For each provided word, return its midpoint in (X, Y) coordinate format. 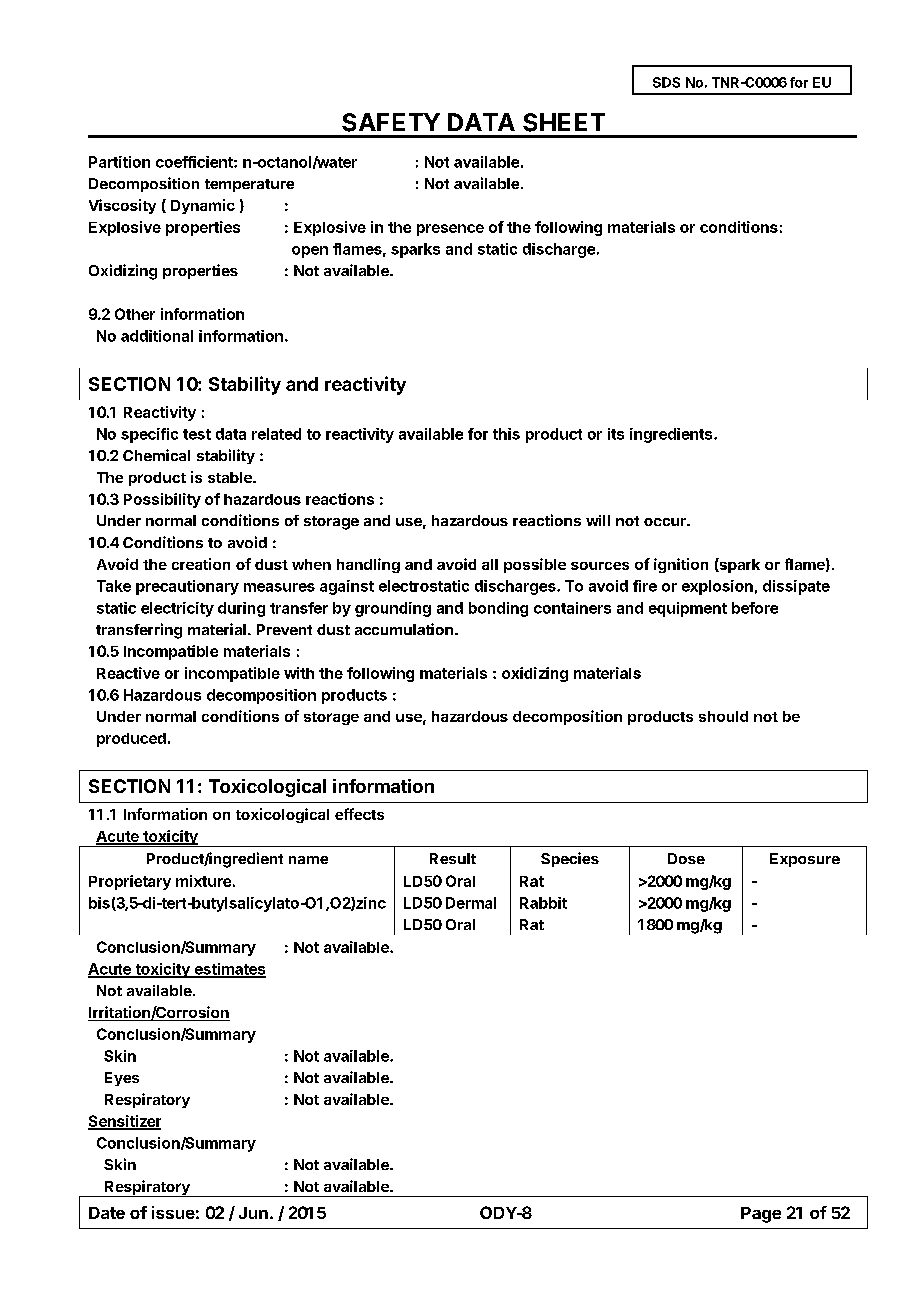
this (506, 434)
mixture (203, 881)
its (616, 434)
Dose (686, 858)
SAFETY (391, 122)
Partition (119, 162)
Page (761, 1215)
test (197, 434)
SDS (666, 82)
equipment (688, 609)
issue (173, 1212)
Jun (253, 1213)
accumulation (404, 629)
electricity (177, 609)
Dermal (471, 903)
